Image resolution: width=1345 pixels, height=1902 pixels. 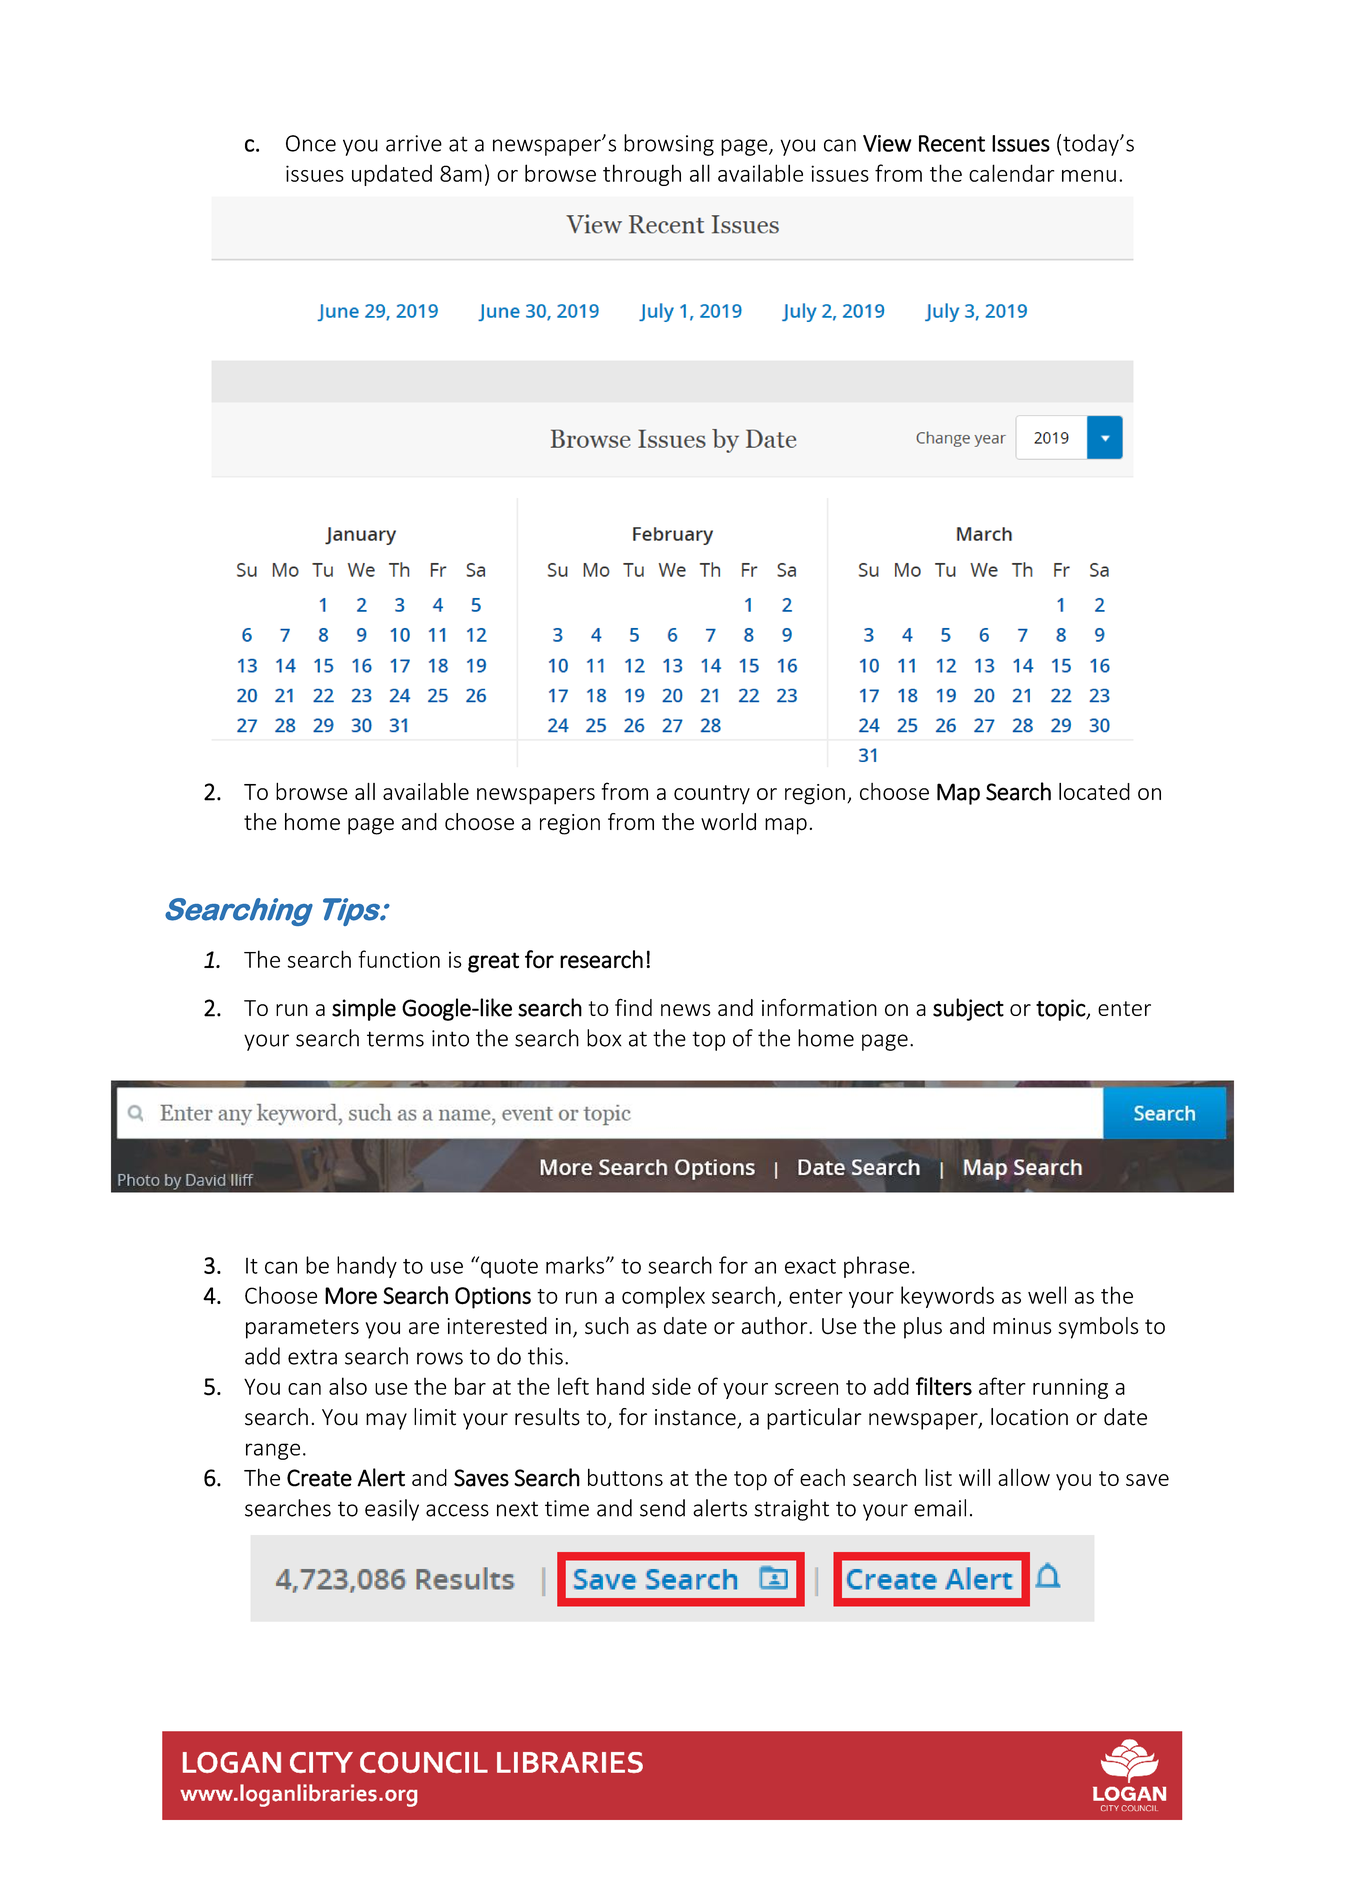 I want to click on topic, so click(x=1061, y=1010).
